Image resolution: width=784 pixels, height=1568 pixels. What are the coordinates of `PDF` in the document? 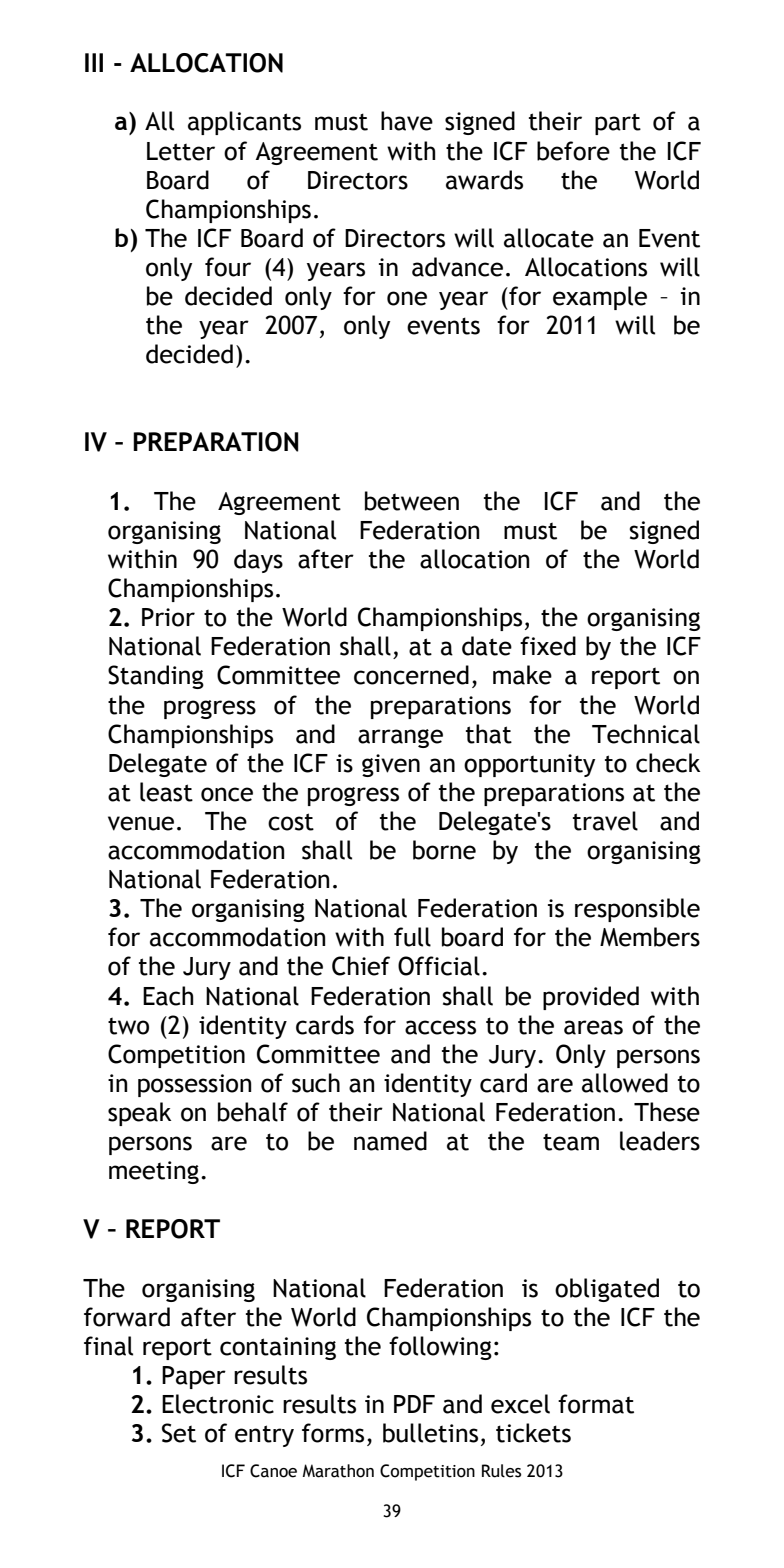 It's located at (414, 1404).
